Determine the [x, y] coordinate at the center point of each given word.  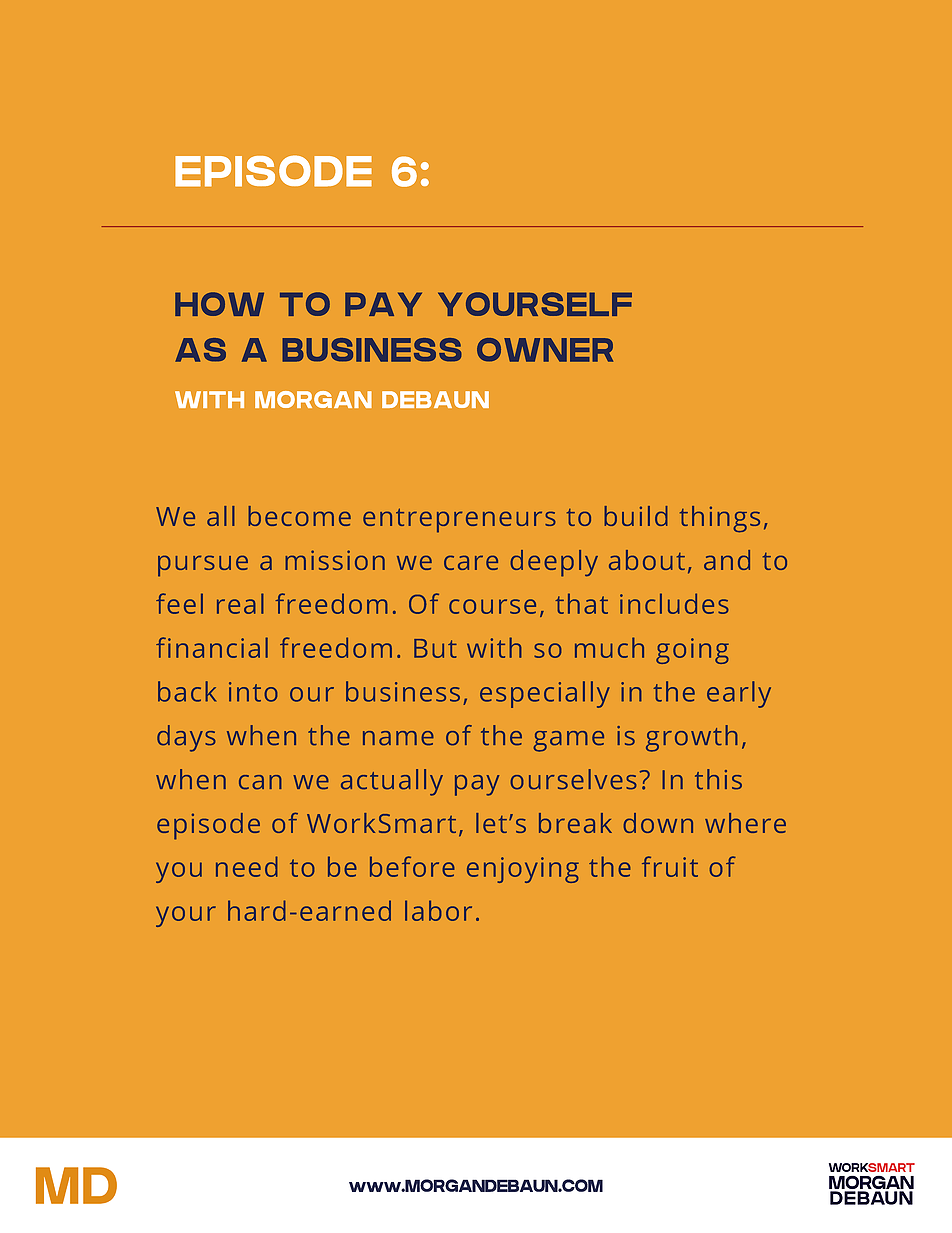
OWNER [545, 350]
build [636, 516]
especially [545, 694]
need [247, 866]
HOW [219, 304]
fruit [670, 866]
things [720, 519]
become [299, 516]
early [739, 694]
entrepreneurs [459, 520]
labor [438, 910]
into [253, 692]
